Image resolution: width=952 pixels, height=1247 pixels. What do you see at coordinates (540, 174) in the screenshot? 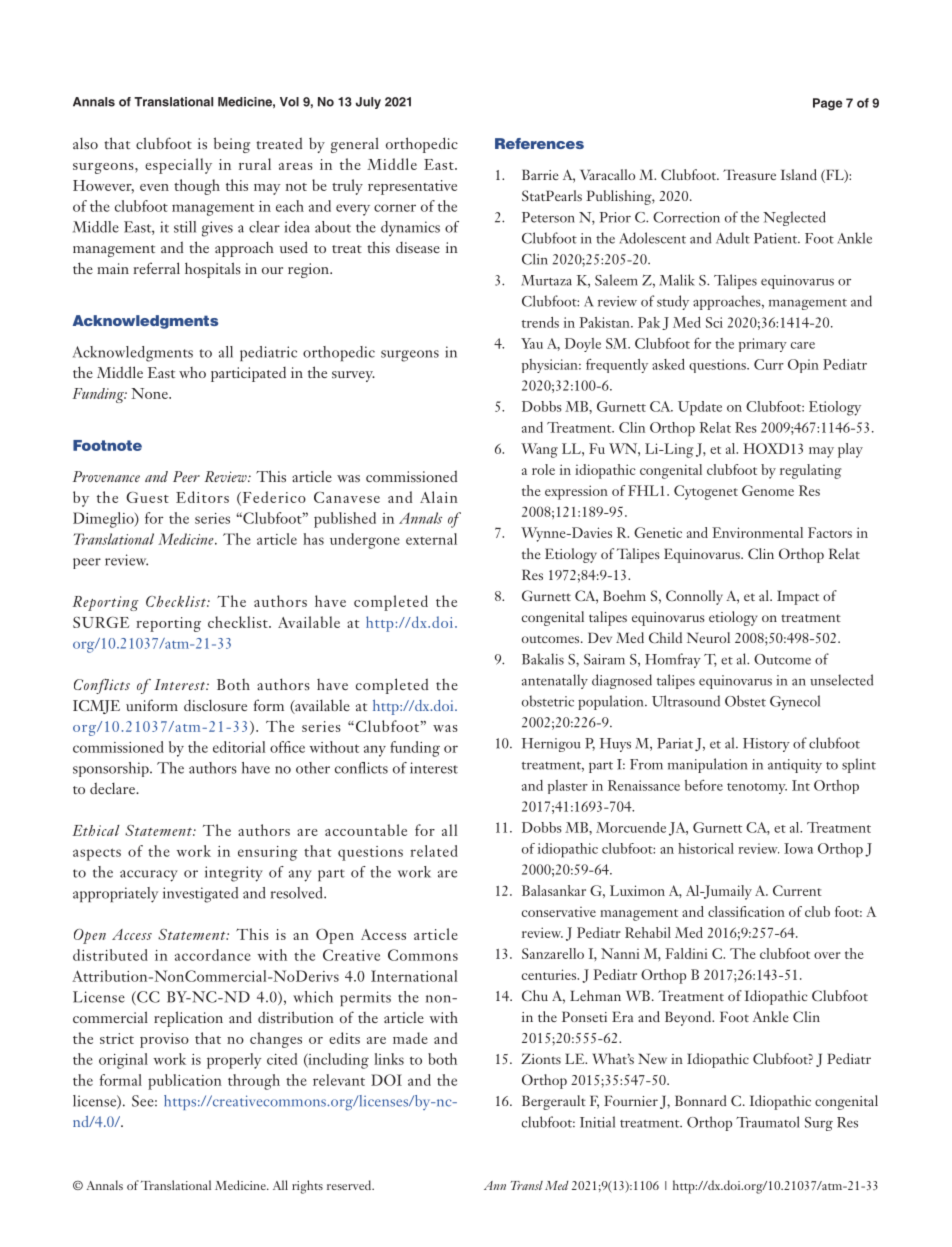
I see `Barrie` at bounding box center [540, 174].
